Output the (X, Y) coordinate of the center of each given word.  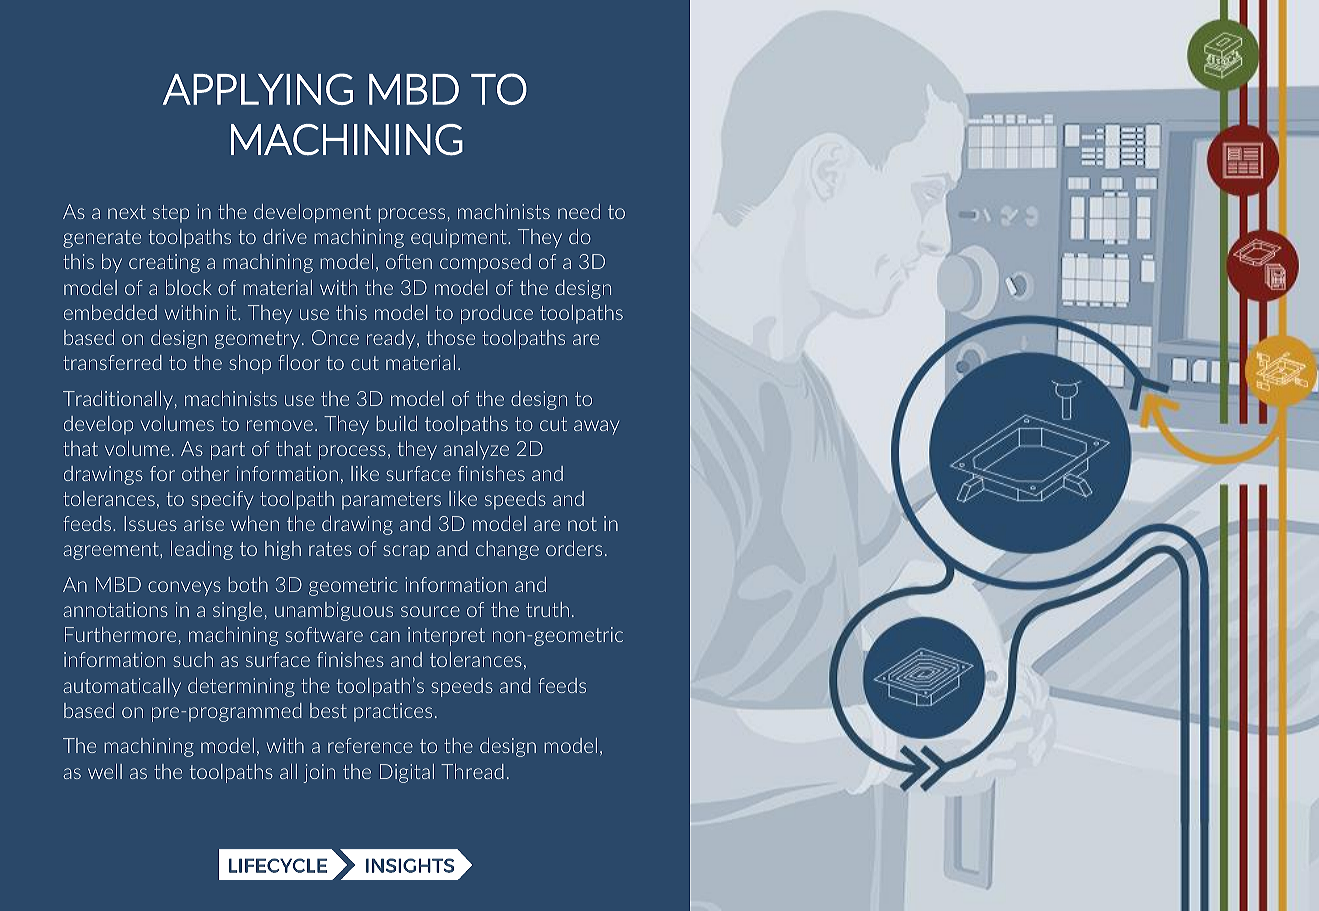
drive (285, 236)
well (105, 771)
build (396, 423)
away (596, 427)
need (579, 211)
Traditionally (118, 400)
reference (370, 745)
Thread (472, 771)
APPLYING (258, 89)
